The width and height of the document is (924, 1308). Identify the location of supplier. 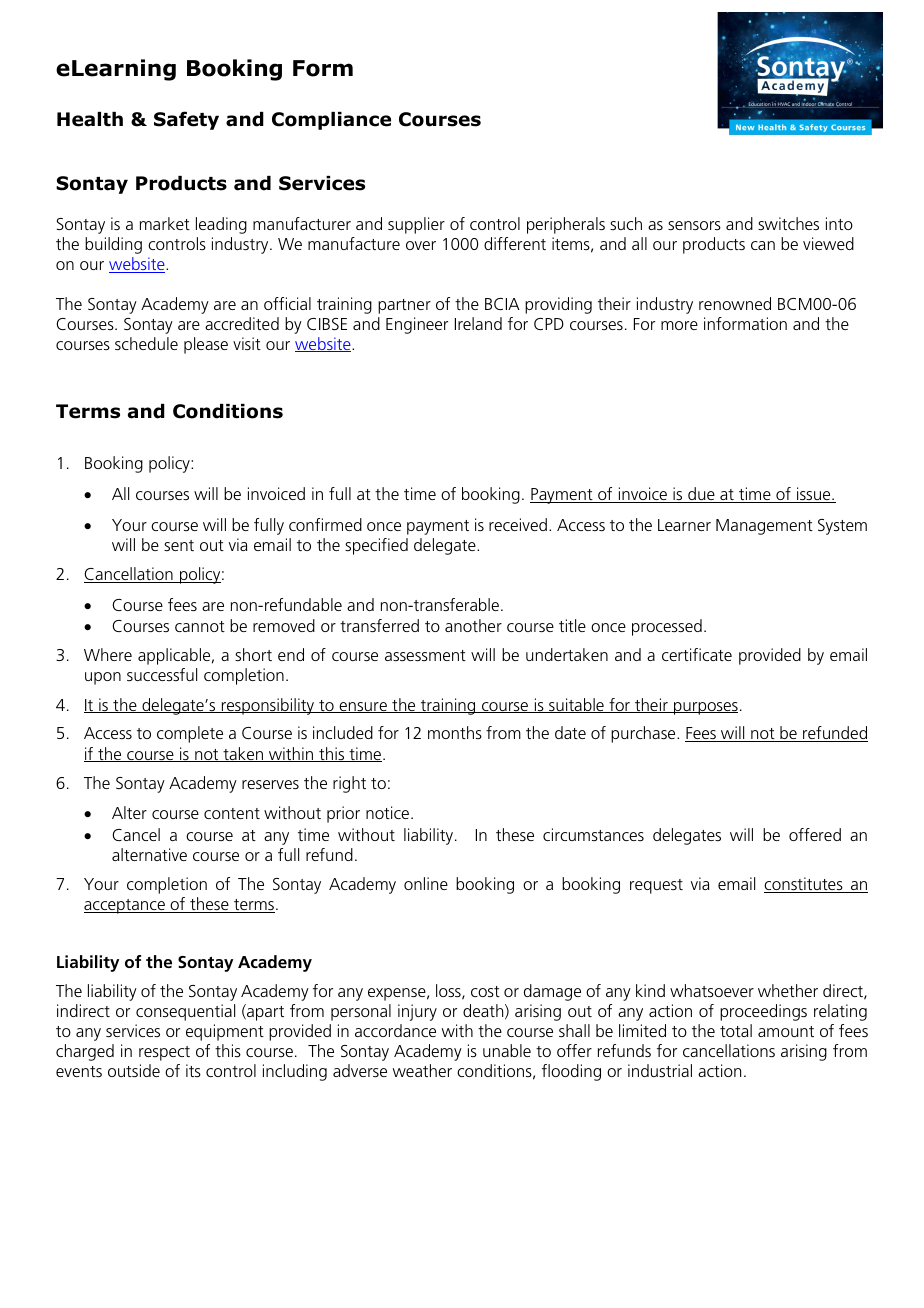
(416, 225).
